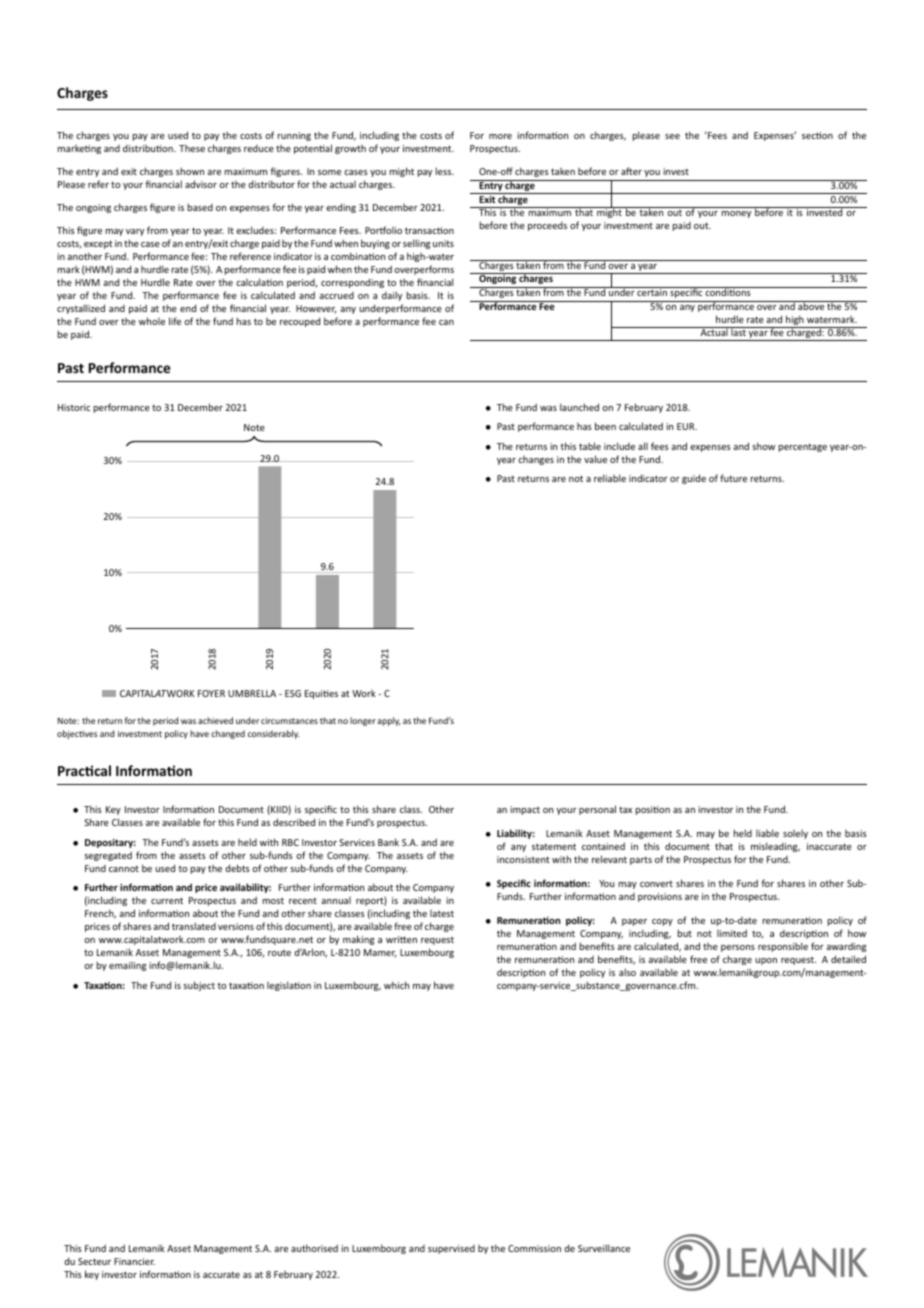 Image resolution: width=924 pixels, height=1308 pixels. What do you see at coordinates (389, 721) in the screenshot?
I see `apply` at bounding box center [389, 721].
